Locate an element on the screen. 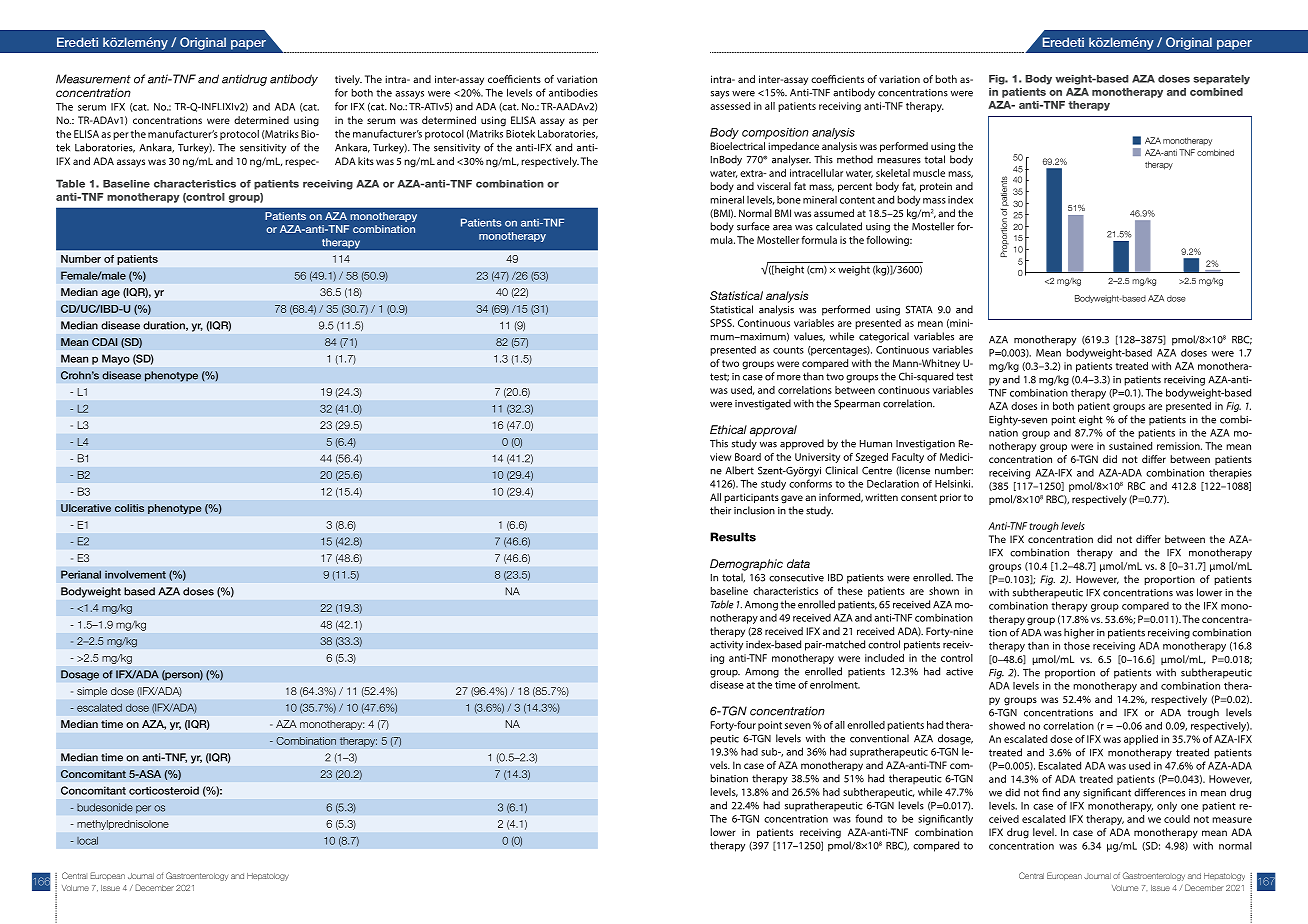 This screenshot has width=1308, height=924. separately is located at coordinates (1221, 80).
